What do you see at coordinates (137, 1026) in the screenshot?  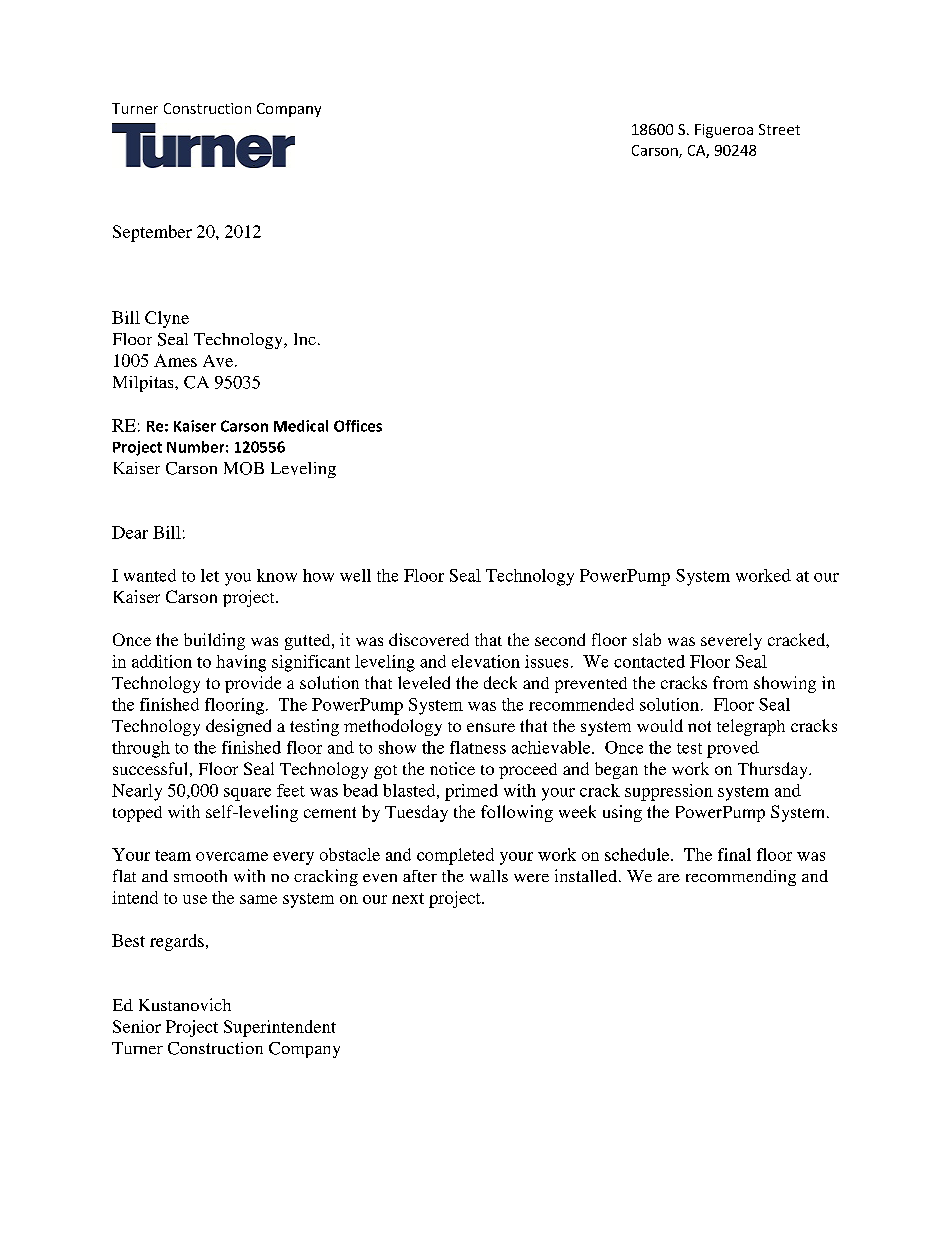 I see `Senior` at bounding box center [137, 1026].
